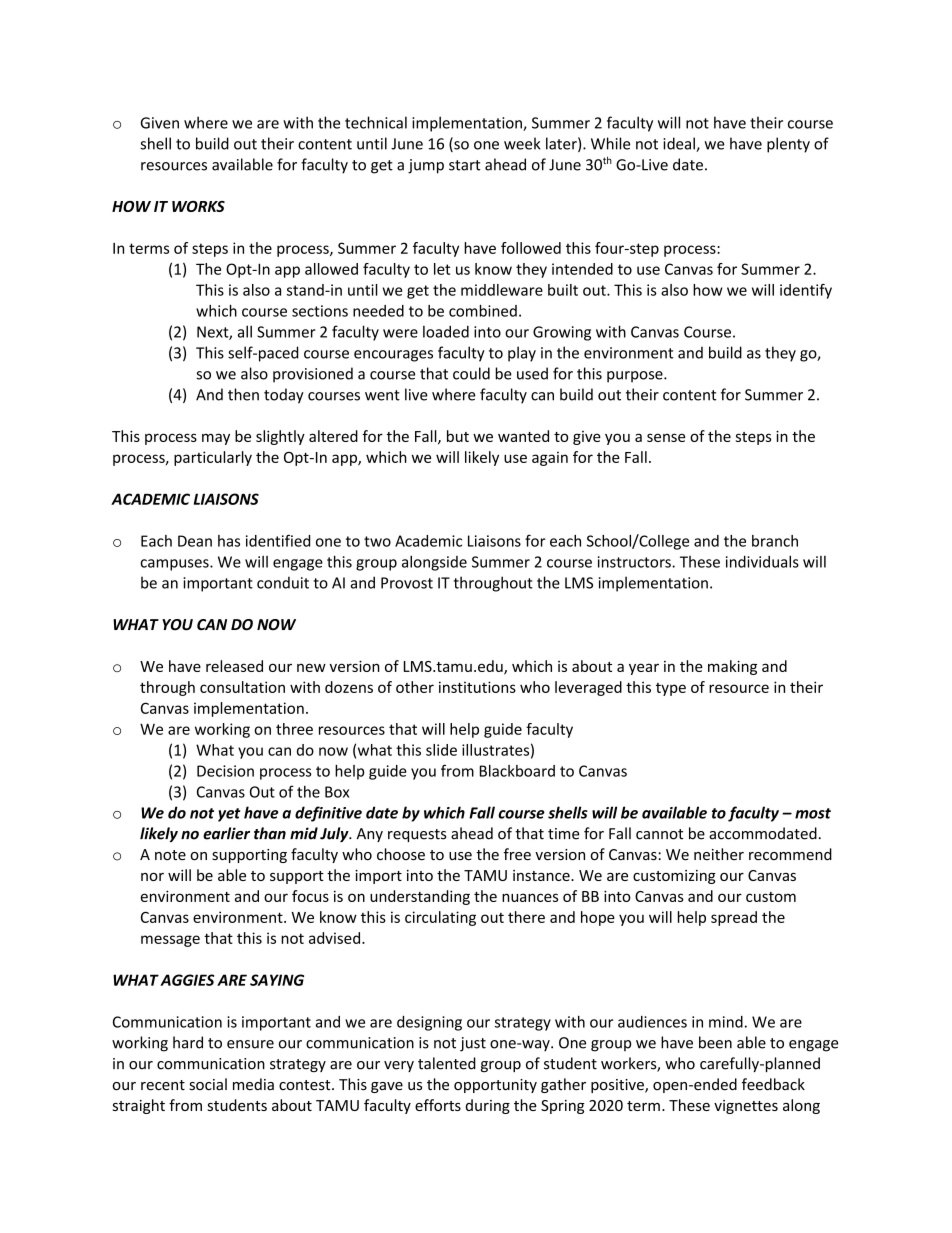 The image size is (952, 1233). What do you see at coordinates (225, 771) in the image?
I see `Decision` at bounding box center [225, 771].
